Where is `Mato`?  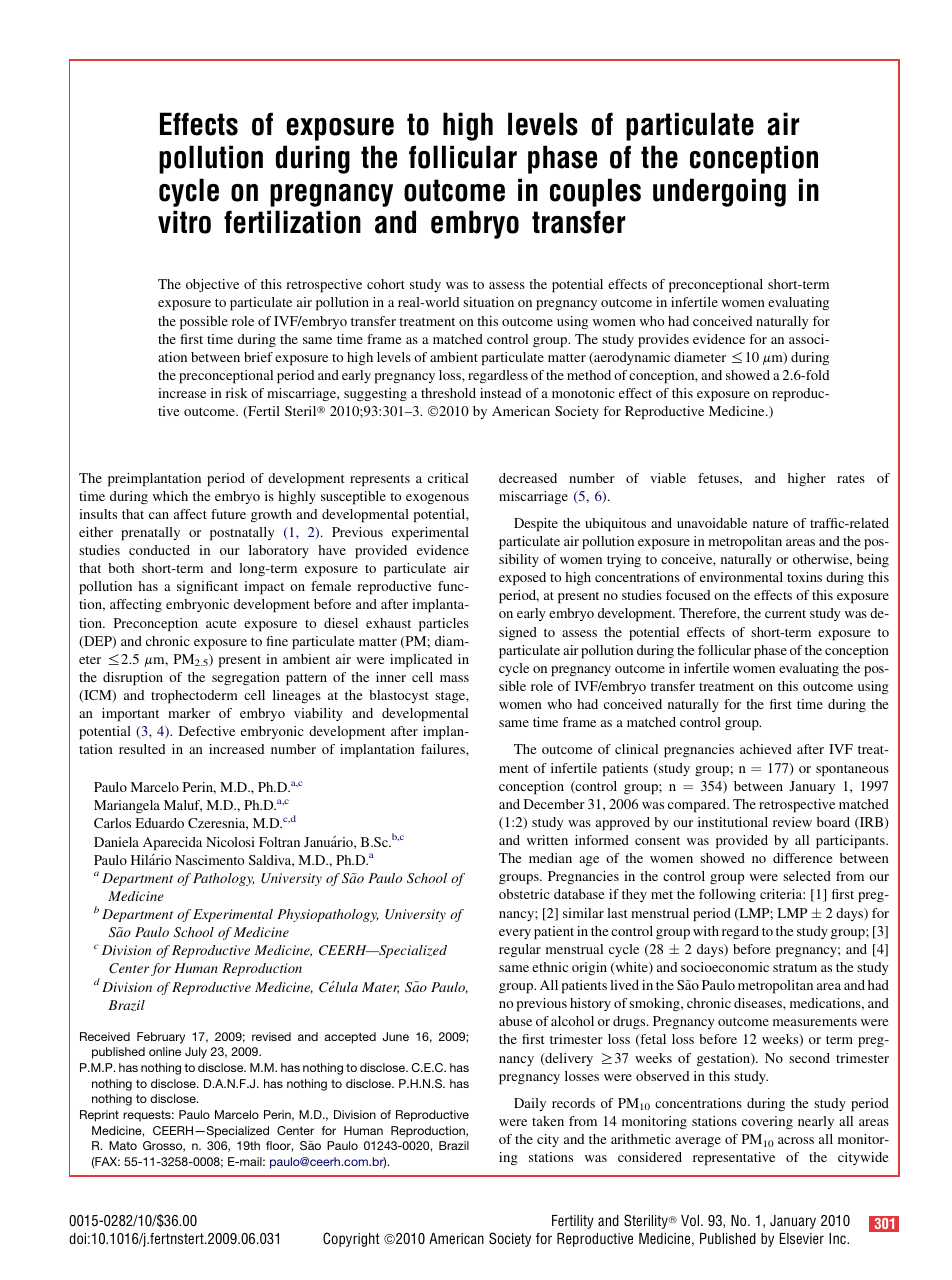 Mato is located at coordinates (123, 1145).
